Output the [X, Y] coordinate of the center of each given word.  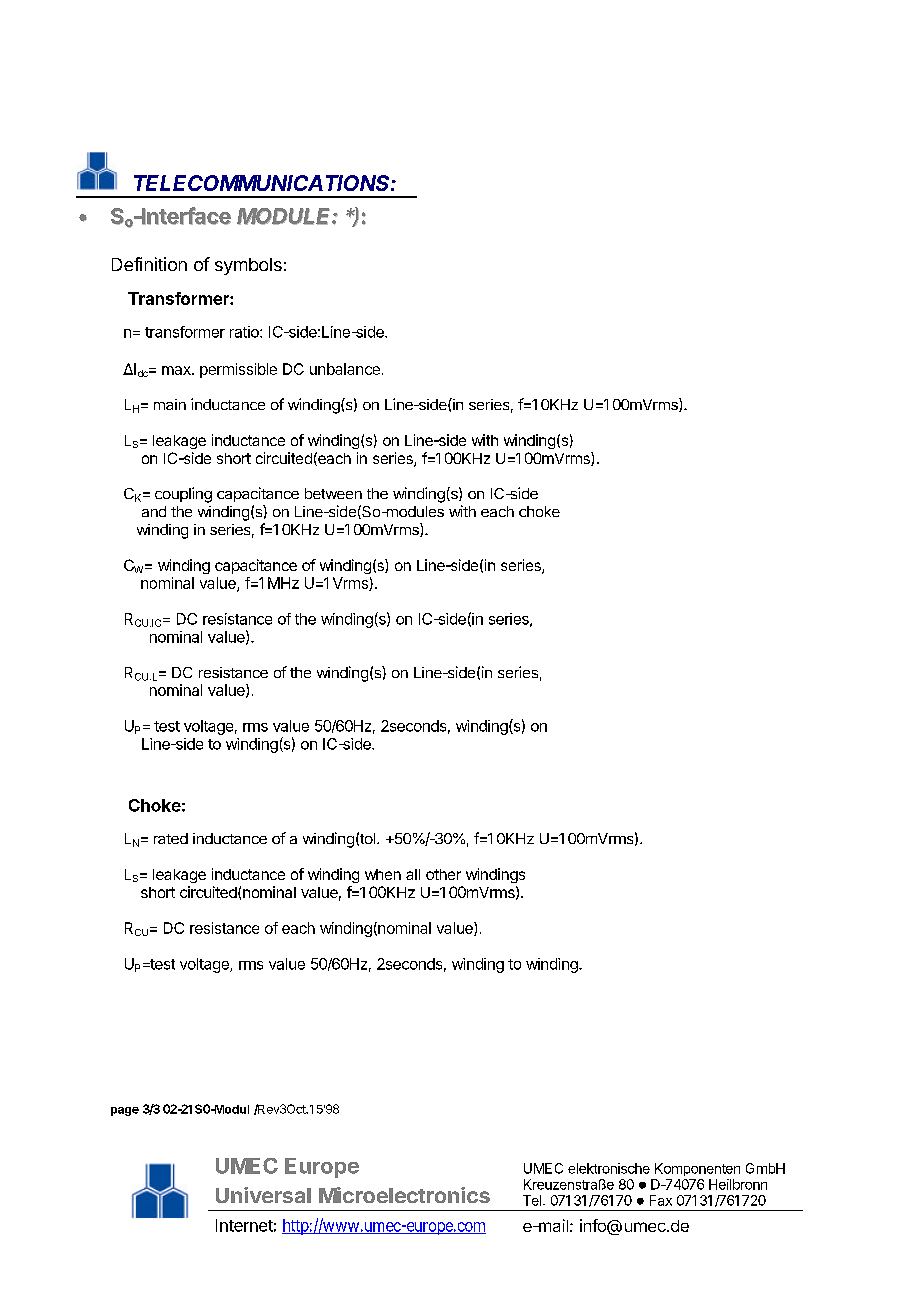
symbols [248, 266]
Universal [263, 1195]
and [154, 511]
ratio [245, 332]
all [413, 874]
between [333, 493]
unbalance [345, 369]
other [443, 874]
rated [171, 838]
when [383, 874]
